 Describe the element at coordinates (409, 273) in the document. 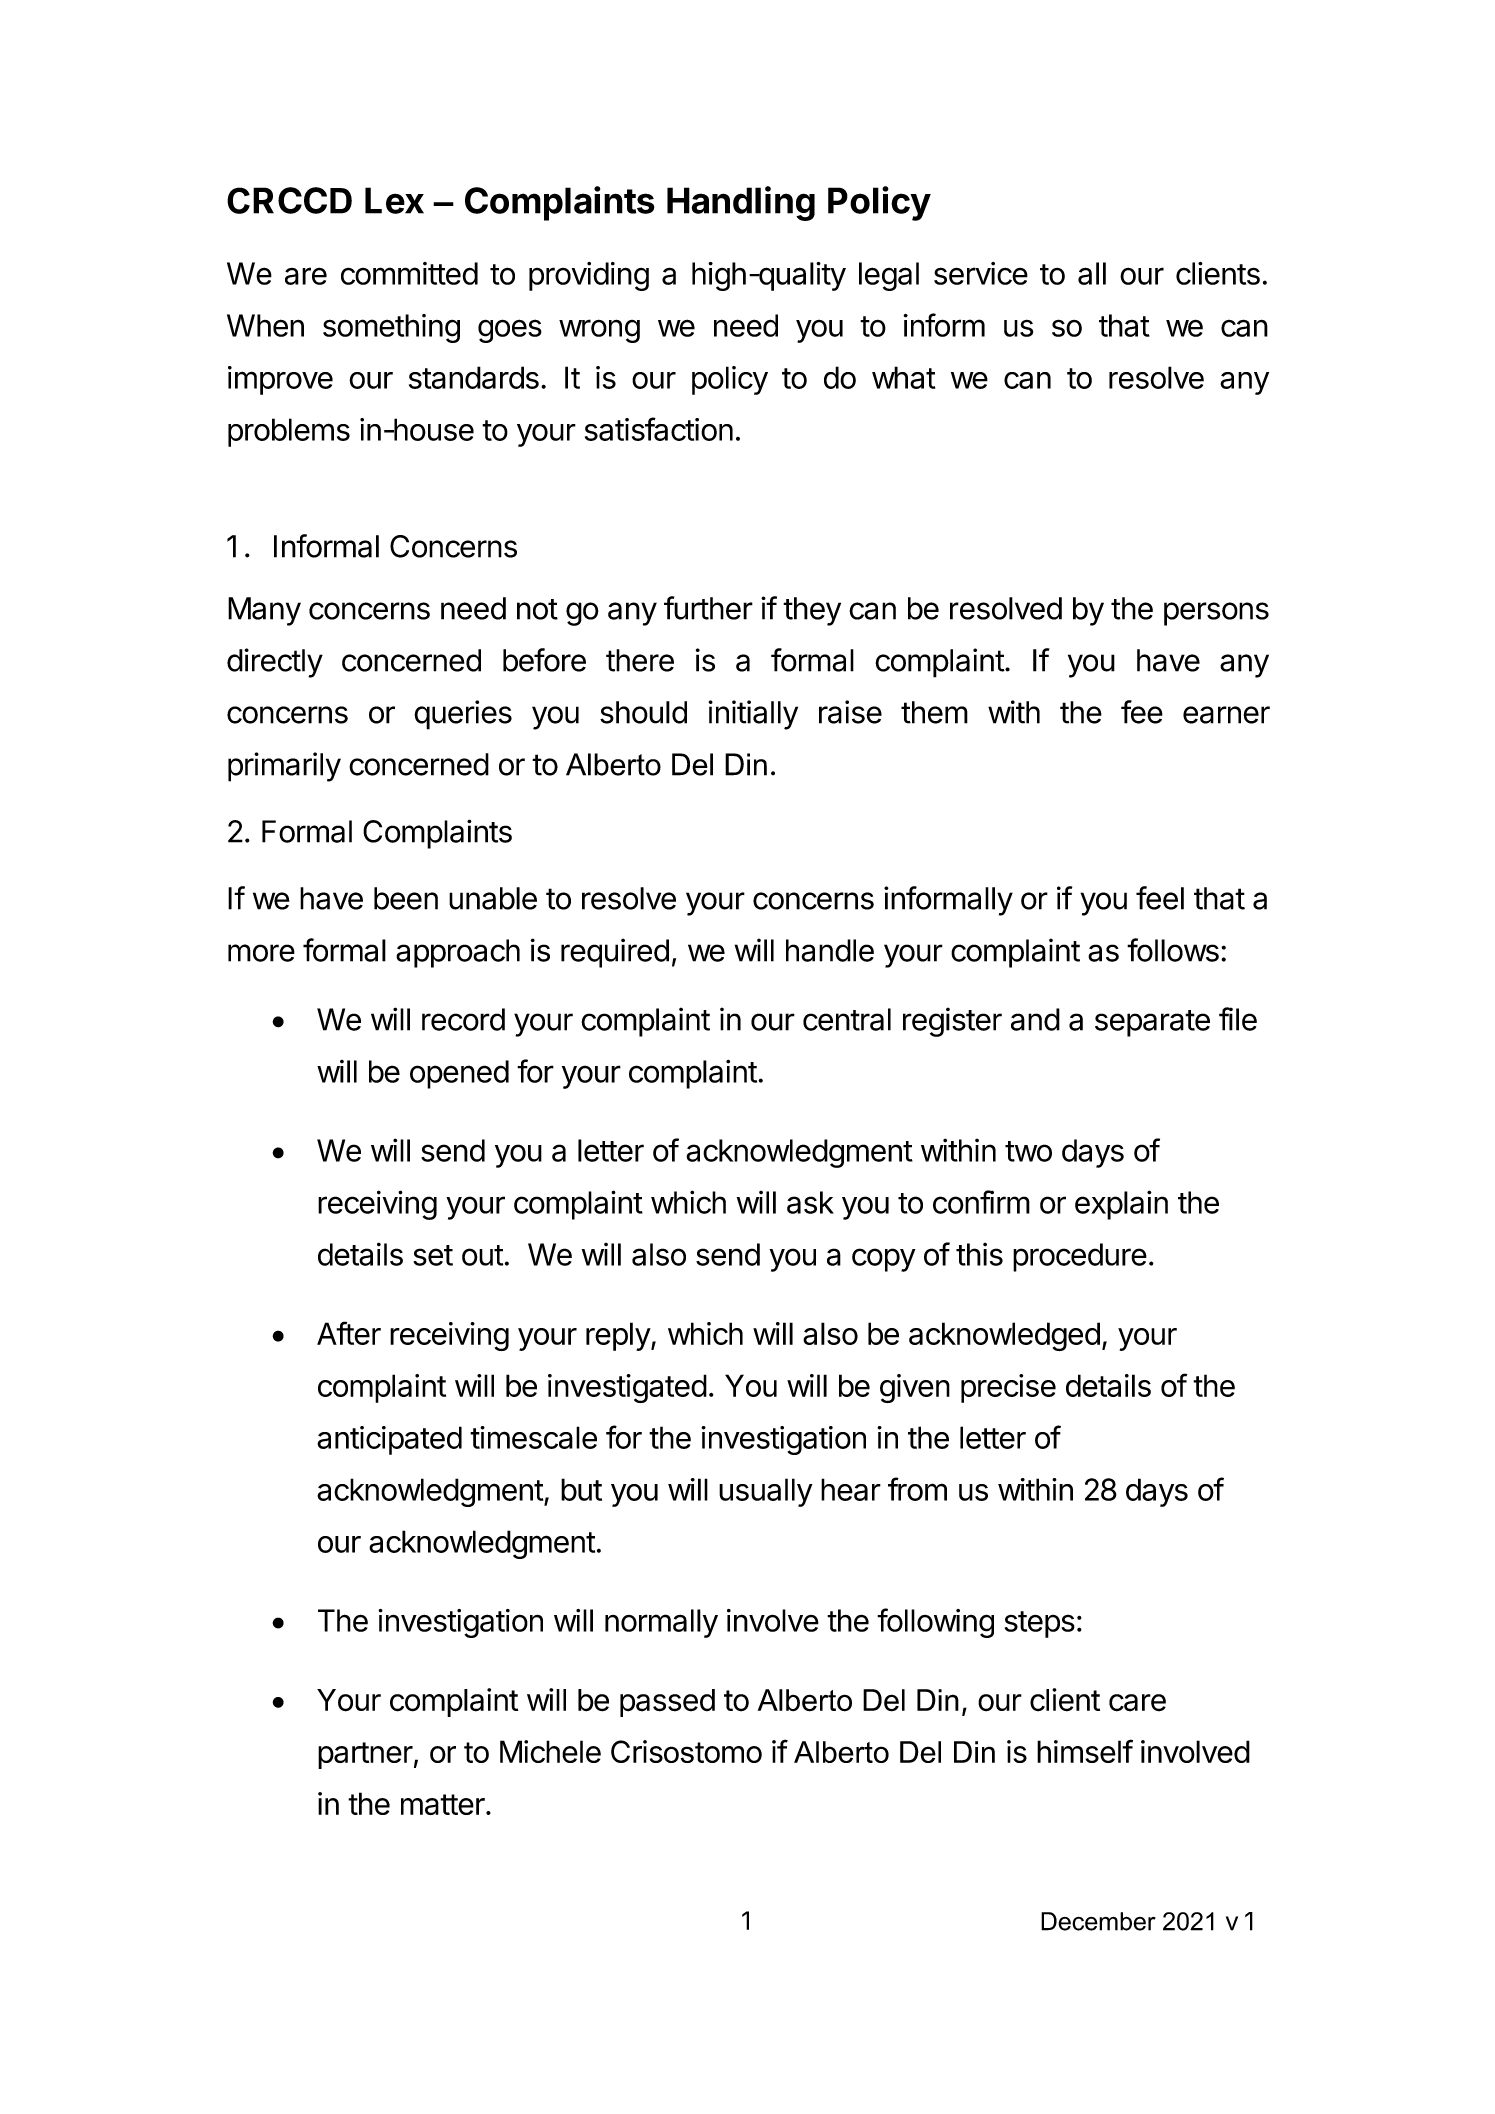

I see `committed` at that location.
